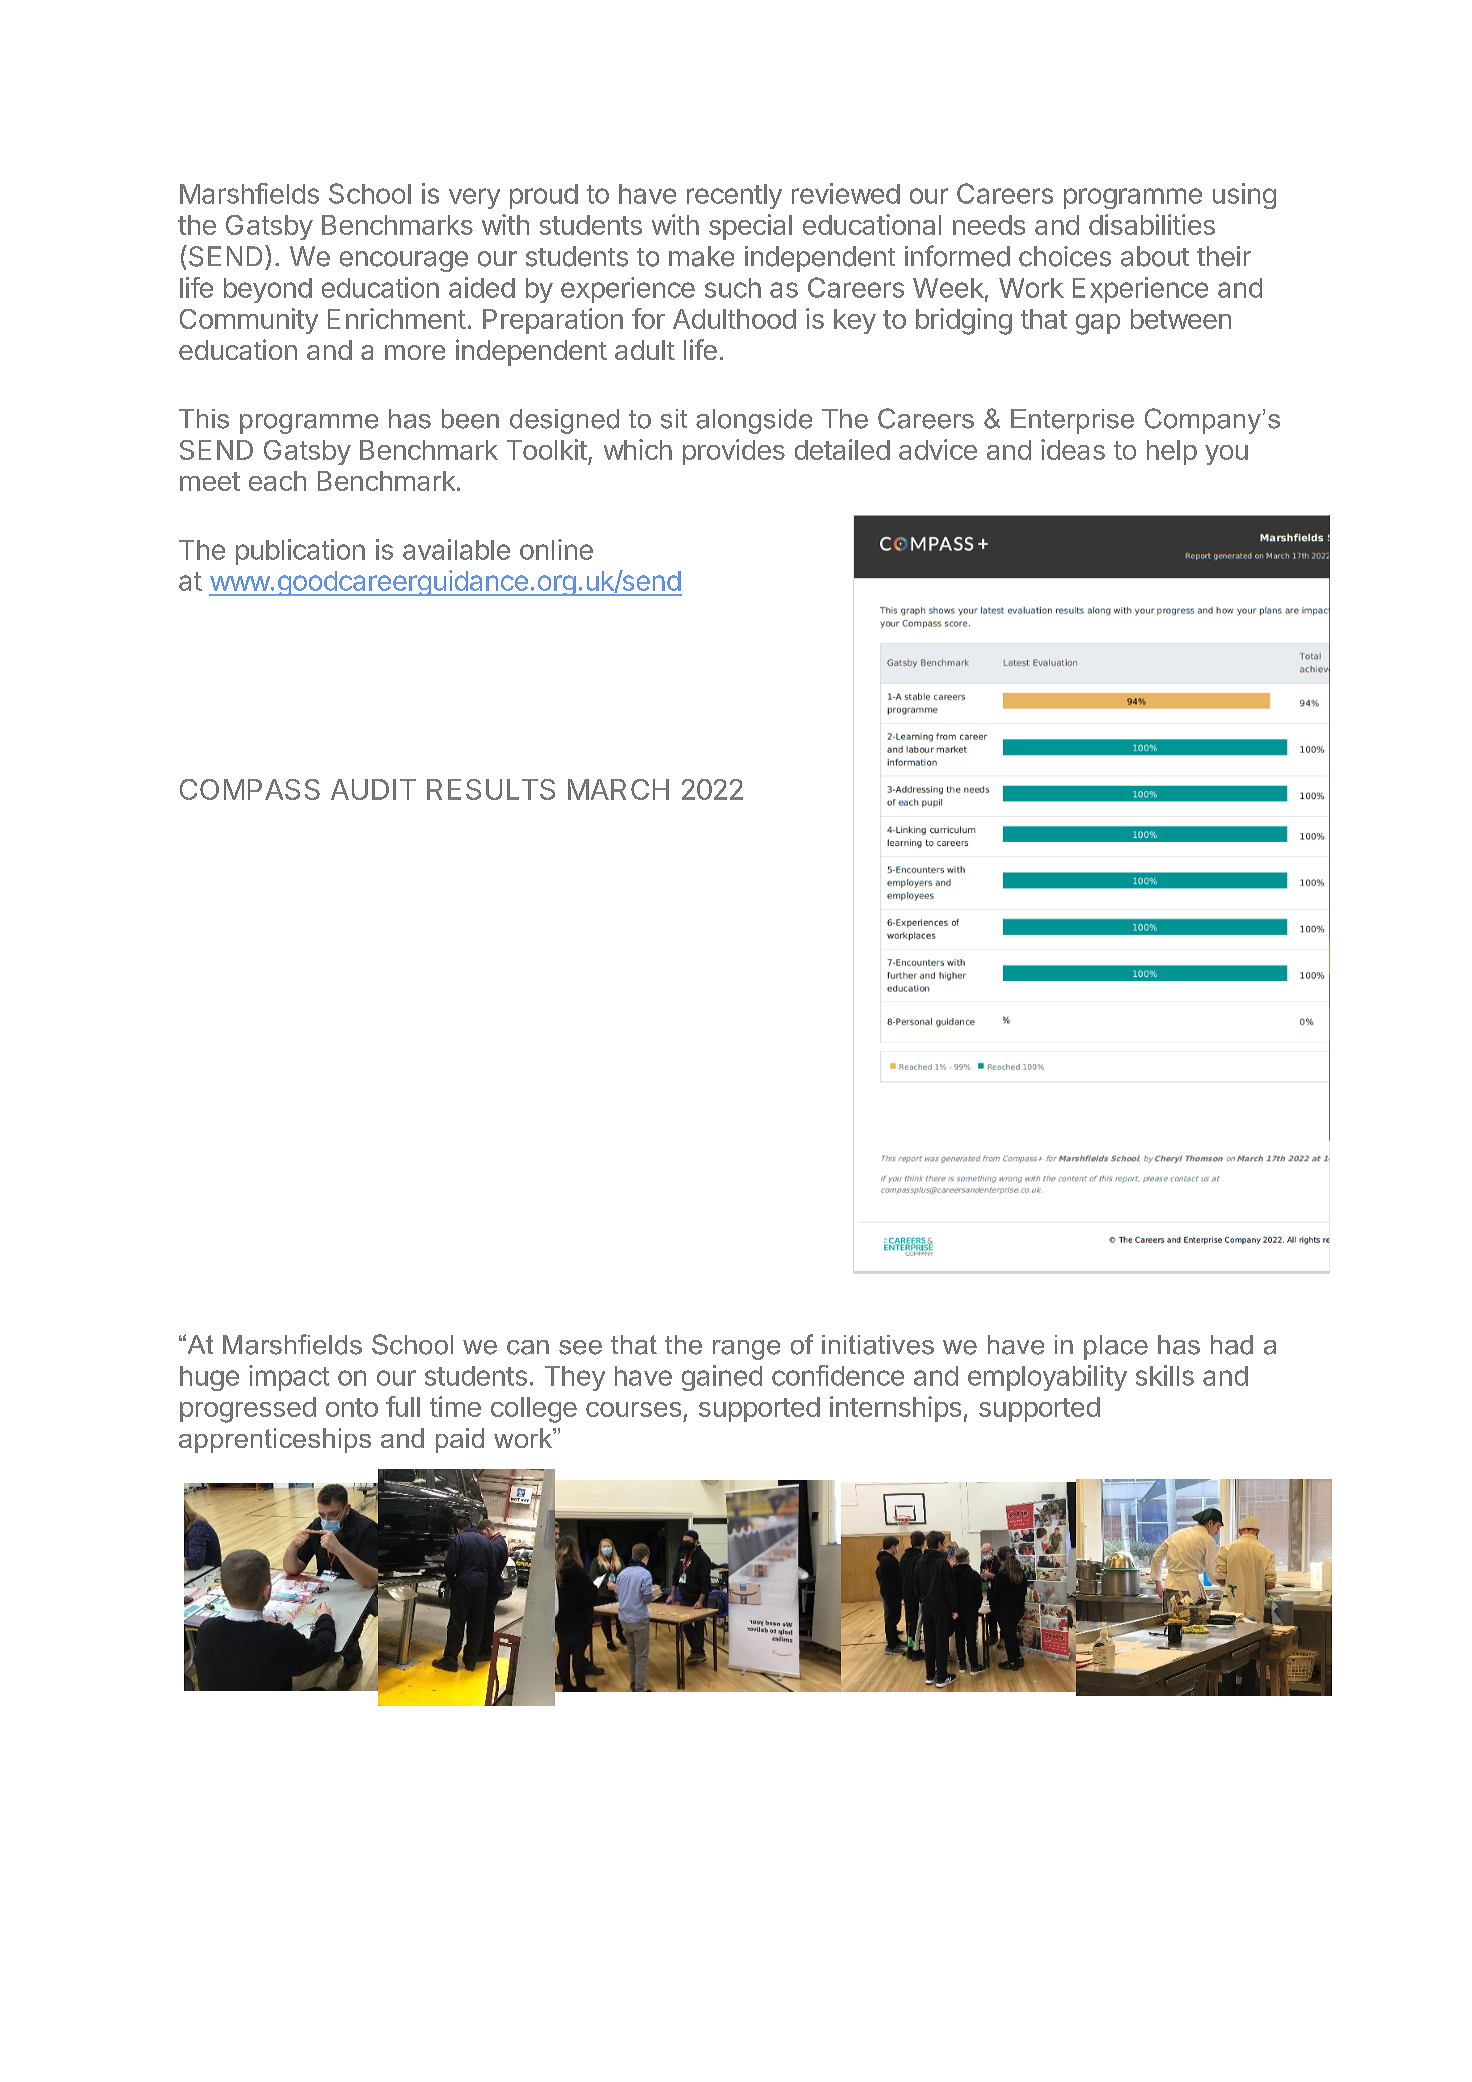 This screenshot has width=1472, height=2082. What do you see at coordinates (404, 261) in the screenshot?
I see `encourage` at bounding box center [404, 261].
